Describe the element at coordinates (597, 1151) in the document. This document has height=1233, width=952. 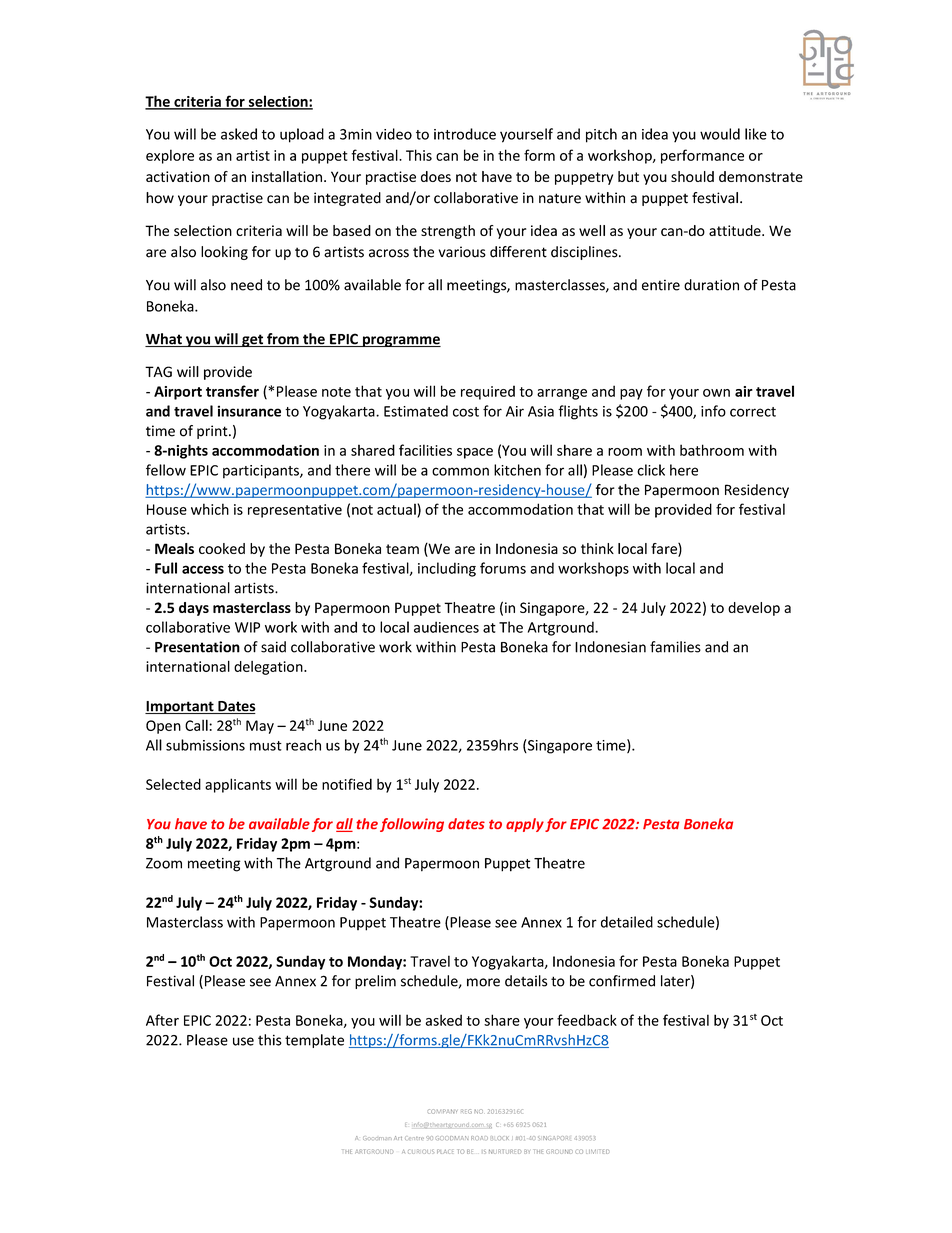
I see `LIMITED` at that location.
